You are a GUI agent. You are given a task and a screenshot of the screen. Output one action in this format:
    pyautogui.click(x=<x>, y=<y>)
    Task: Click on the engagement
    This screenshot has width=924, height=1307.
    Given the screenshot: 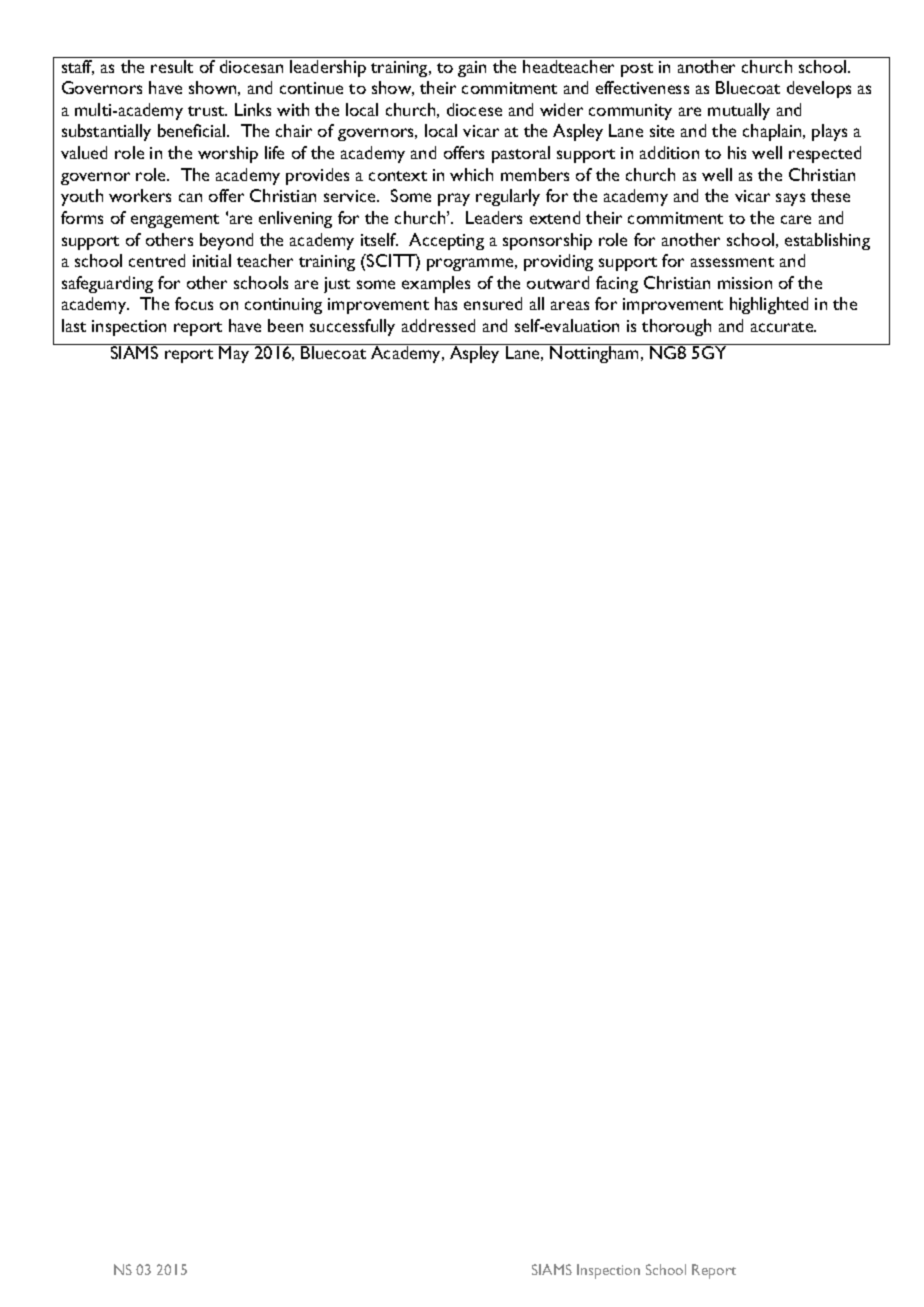 What is the action you would take?
    pyautogui.click(x=175, y=221)
